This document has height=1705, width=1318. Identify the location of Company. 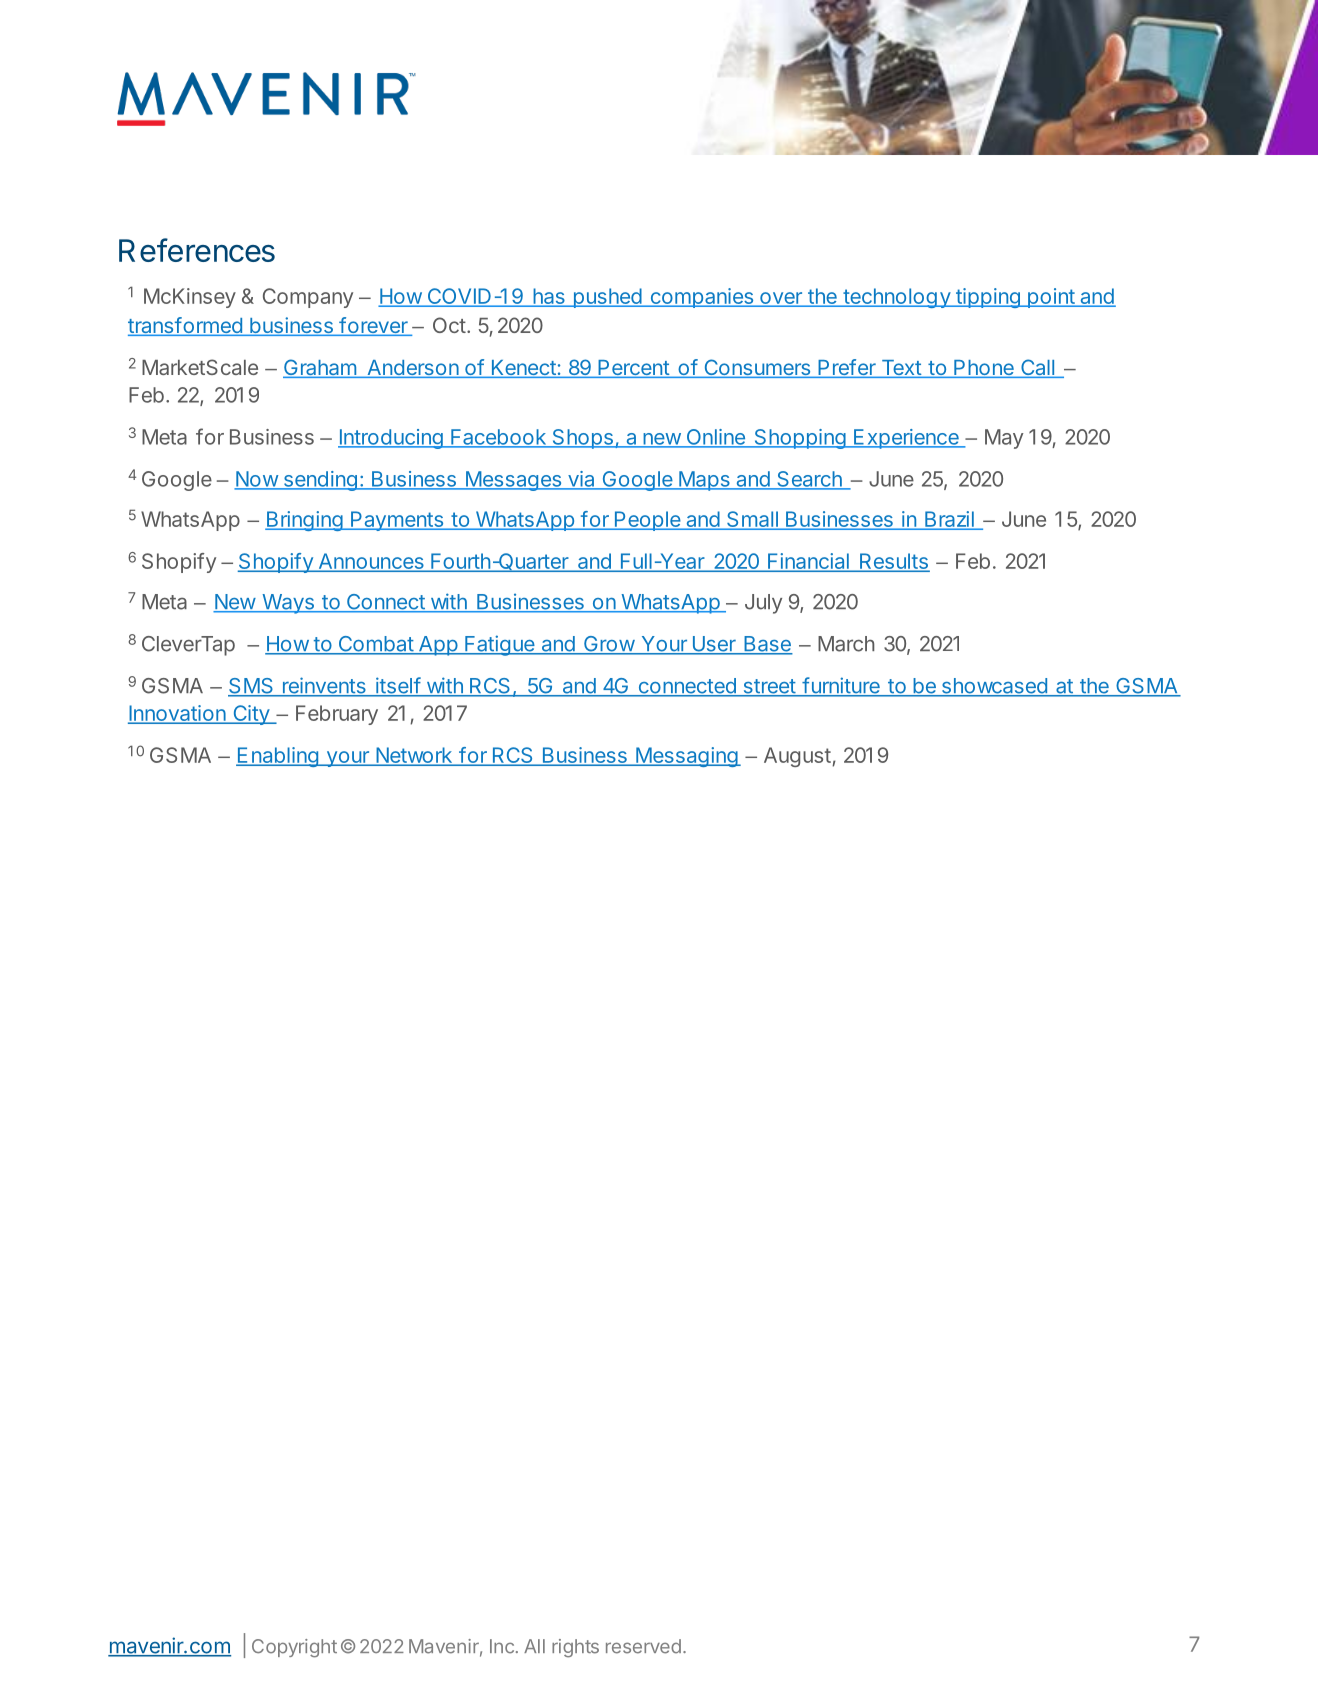
(308, 298).
